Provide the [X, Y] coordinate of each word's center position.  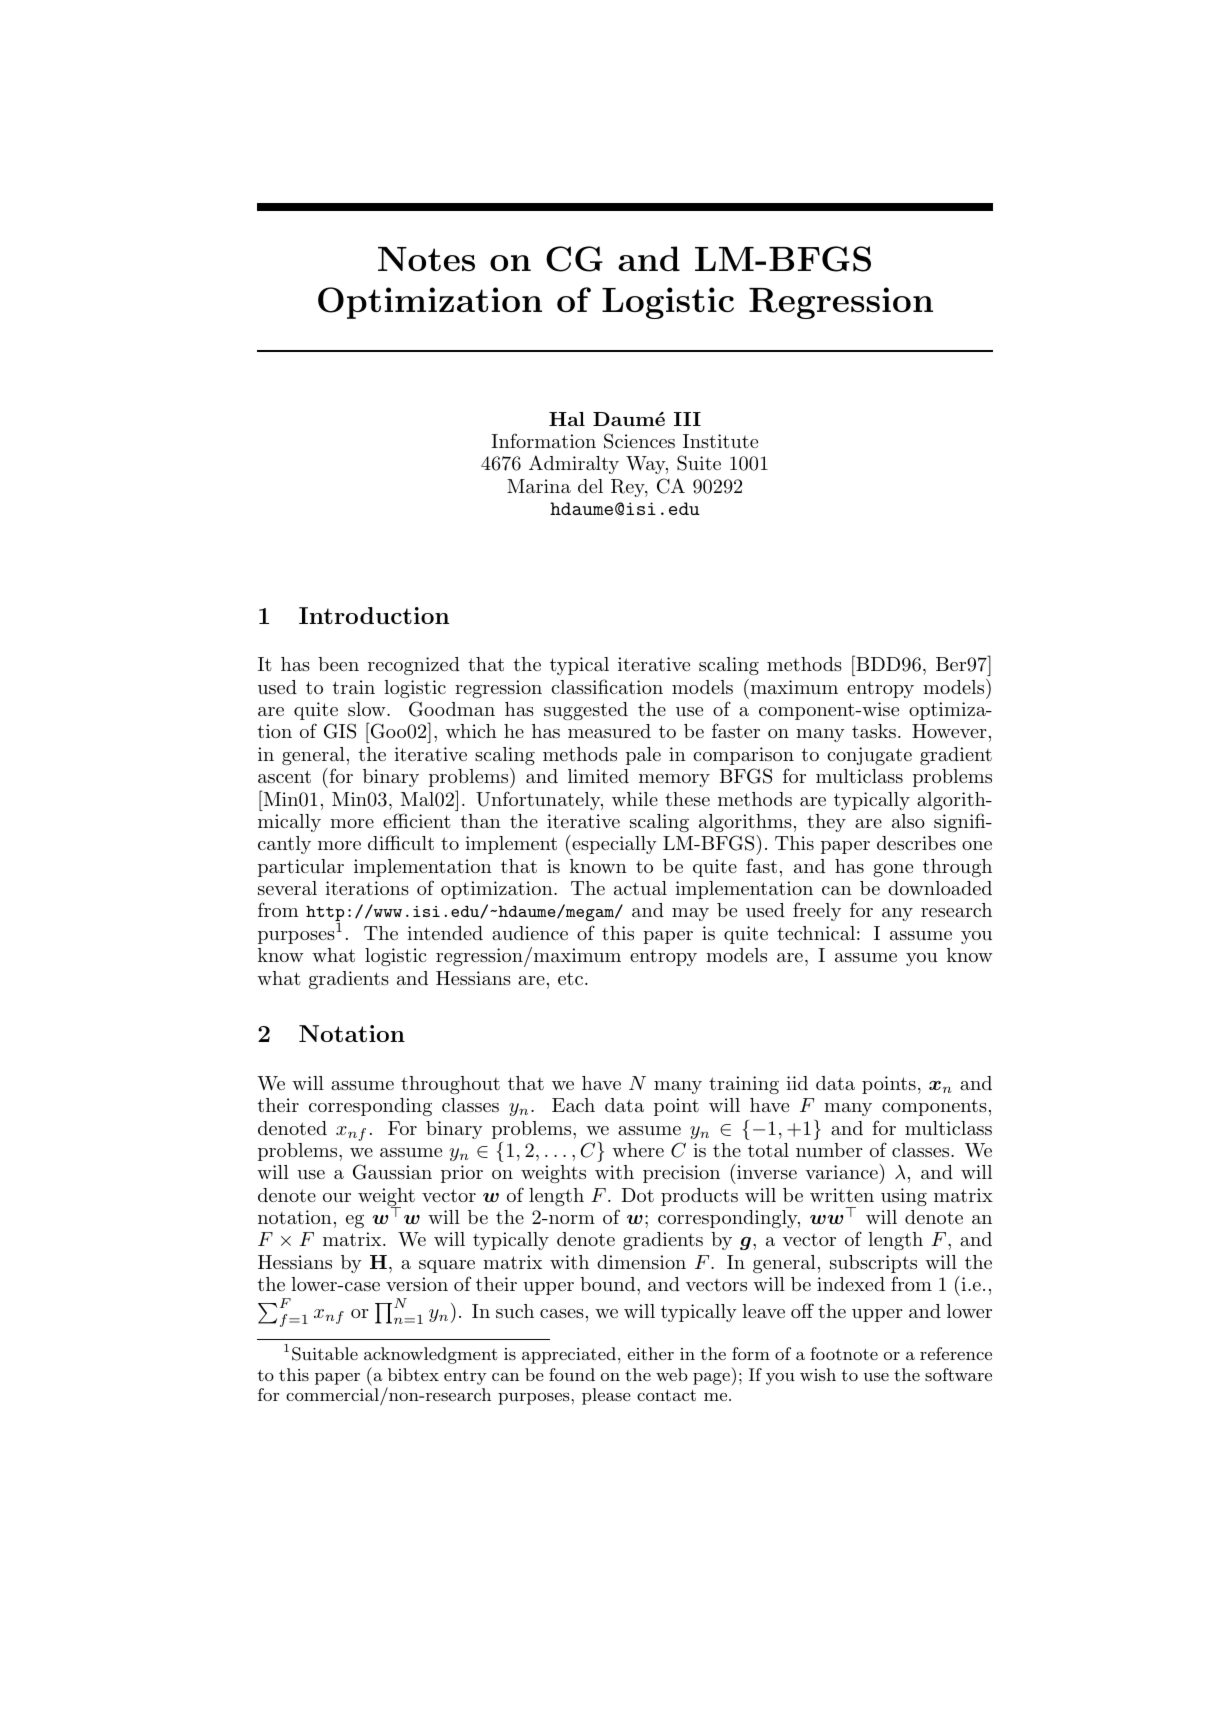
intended [445, 933]
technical [816, 933]
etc [570, 978]
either [651, 1353]
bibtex [413, 1374]
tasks [874, 731]
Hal [567, 419]
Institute [720, 441]
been [338, 664]
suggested [586, 711]
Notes [426, 259]
